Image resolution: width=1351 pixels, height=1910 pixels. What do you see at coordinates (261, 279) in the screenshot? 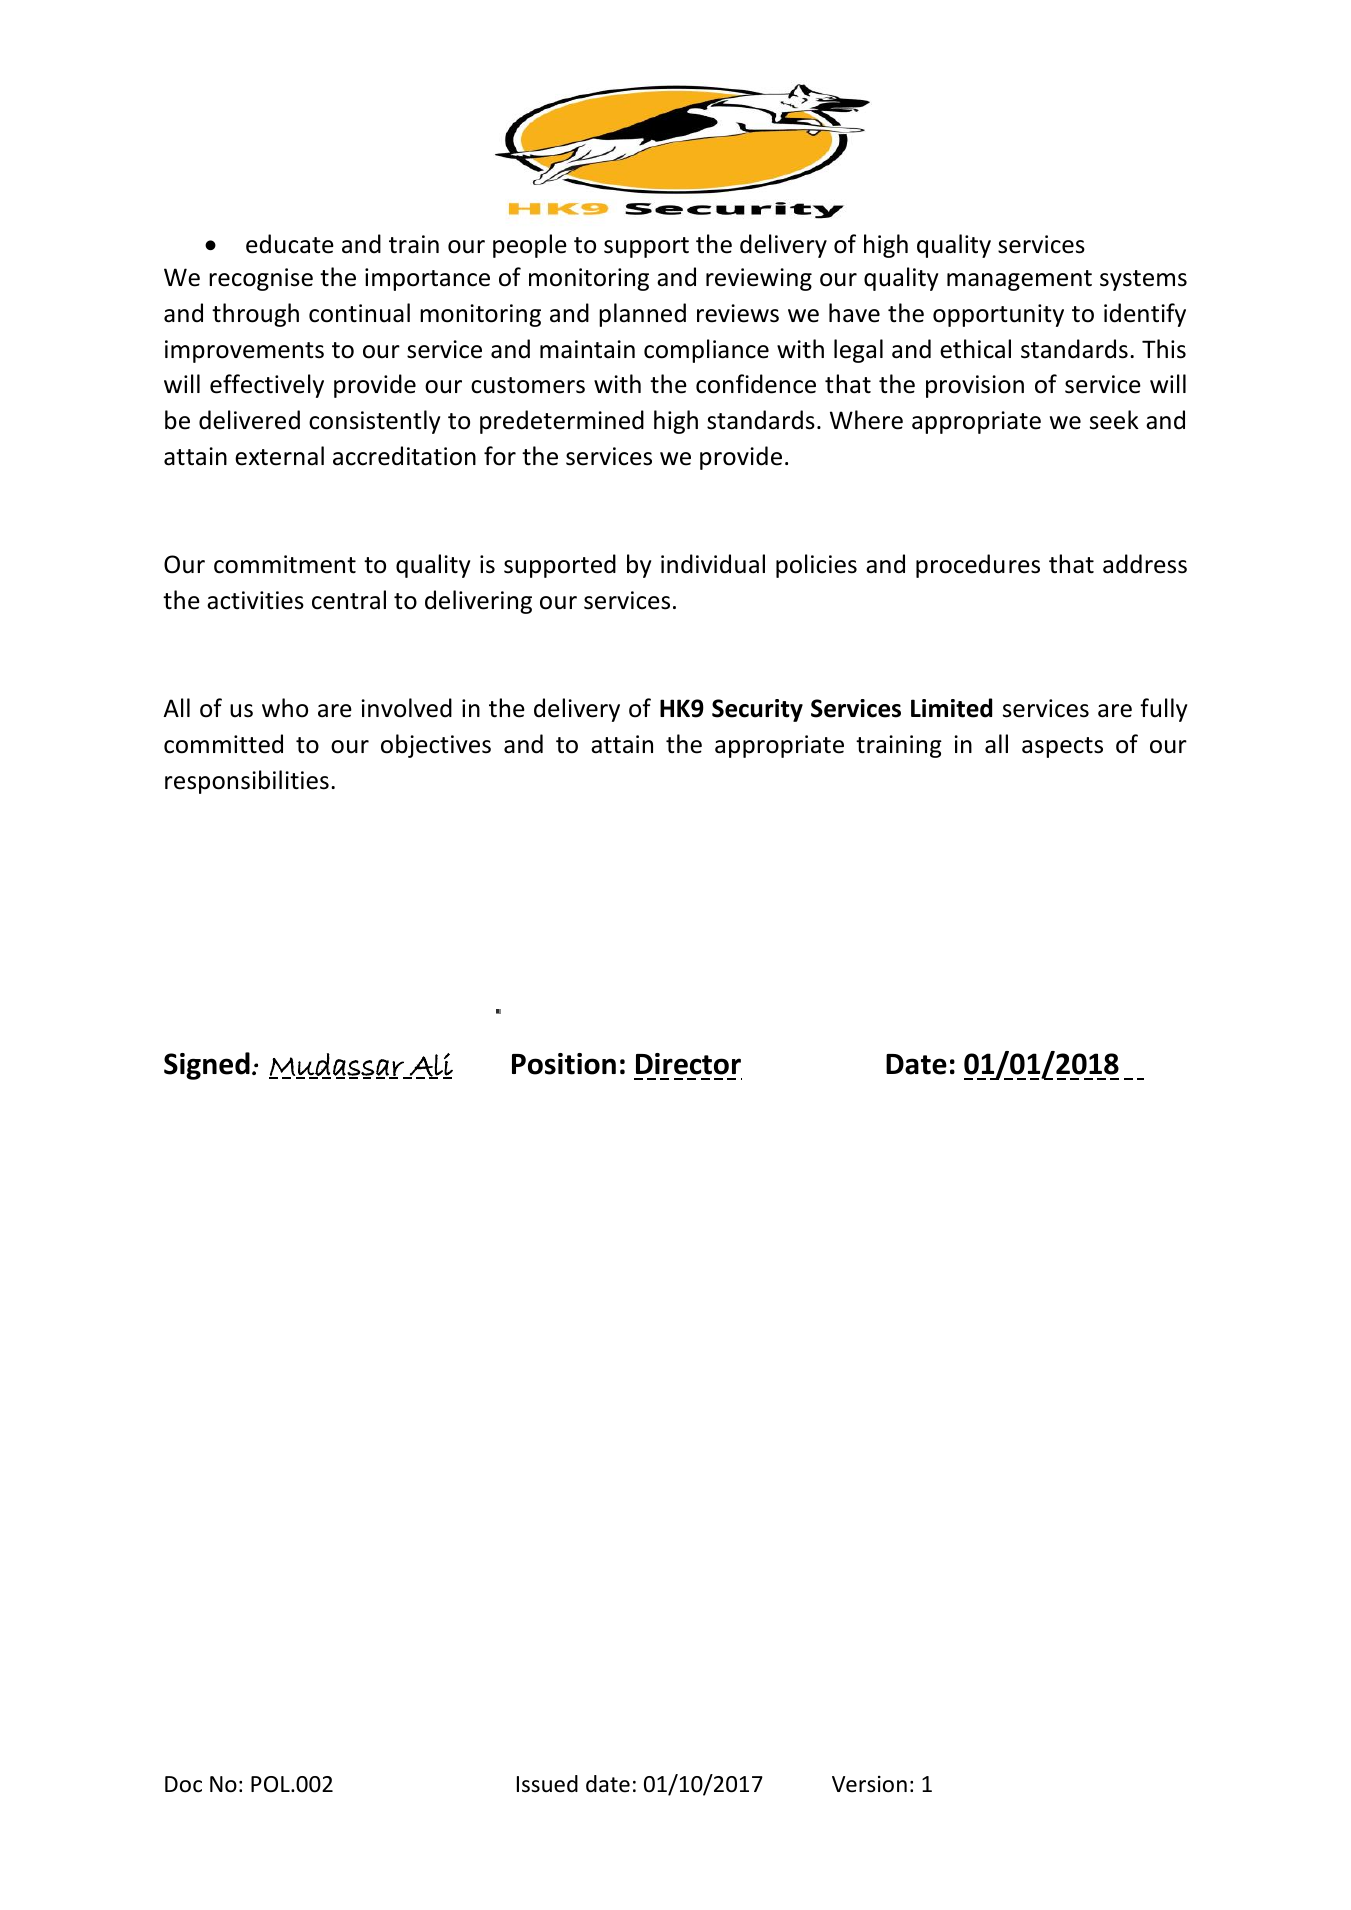
I see `recognise` at bounding box center [261, 279].
